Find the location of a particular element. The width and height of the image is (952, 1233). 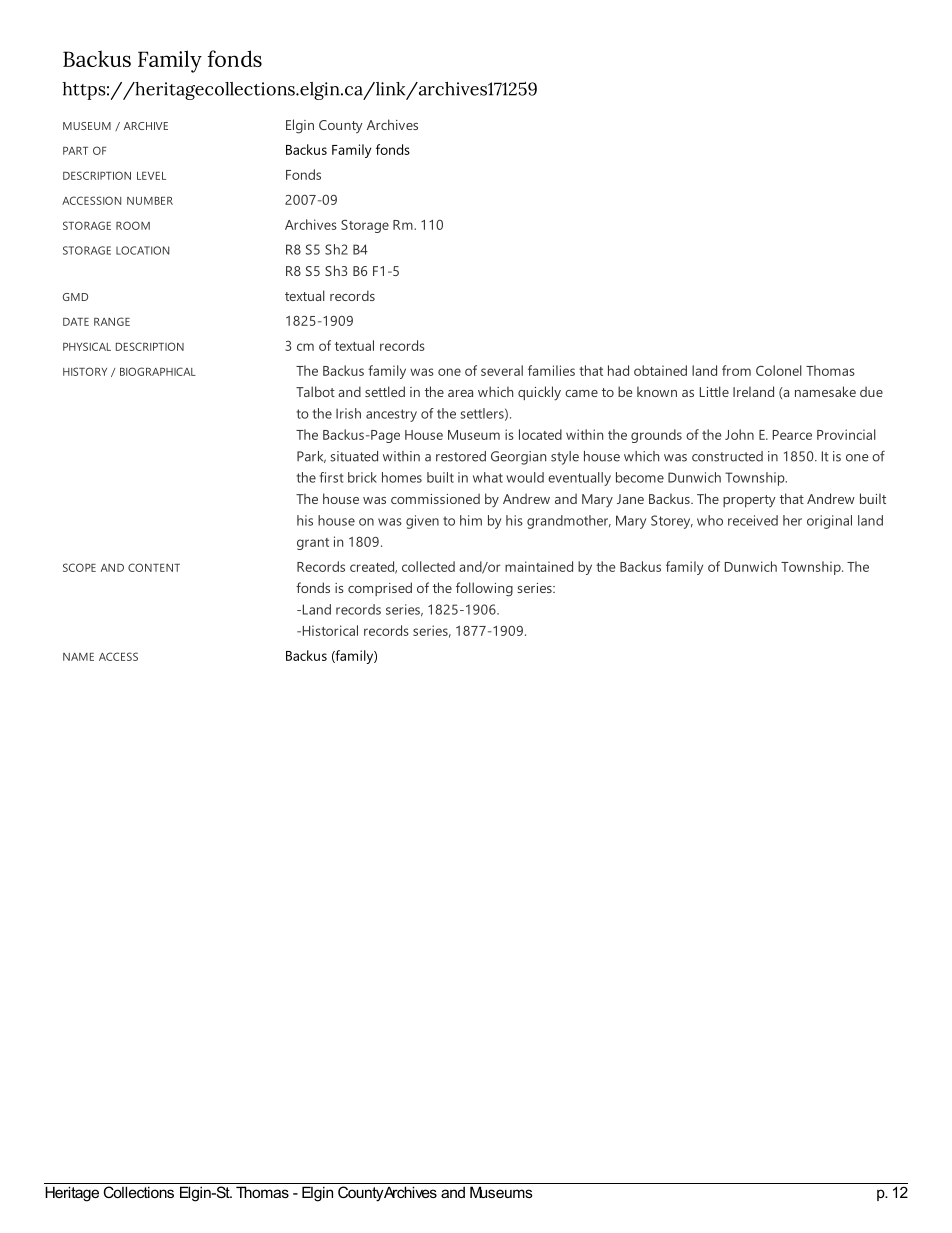

Historical is located at coordinates (329, 630).
